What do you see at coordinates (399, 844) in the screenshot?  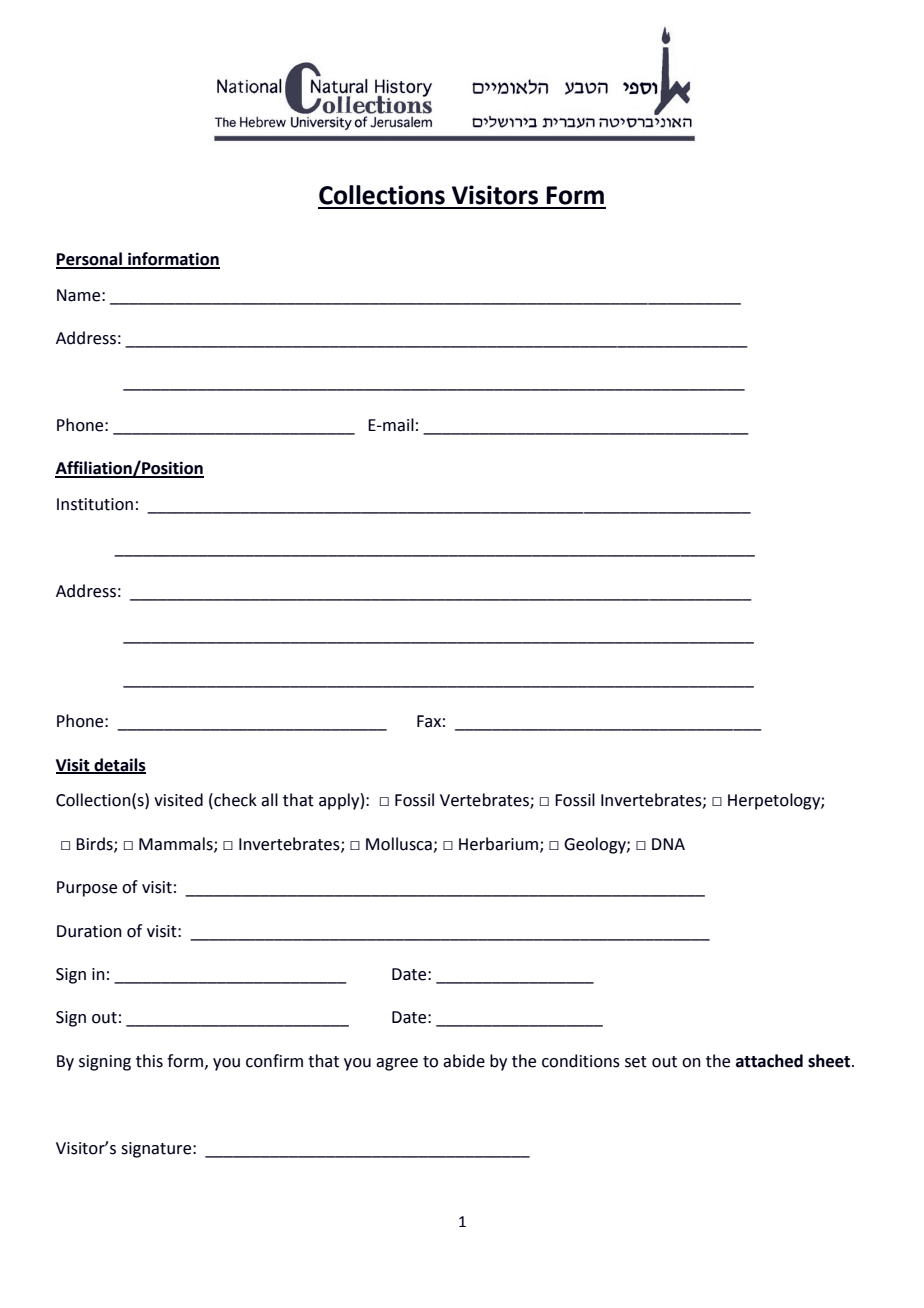 I see `Mollusca` at bounding box center [399, 844].
